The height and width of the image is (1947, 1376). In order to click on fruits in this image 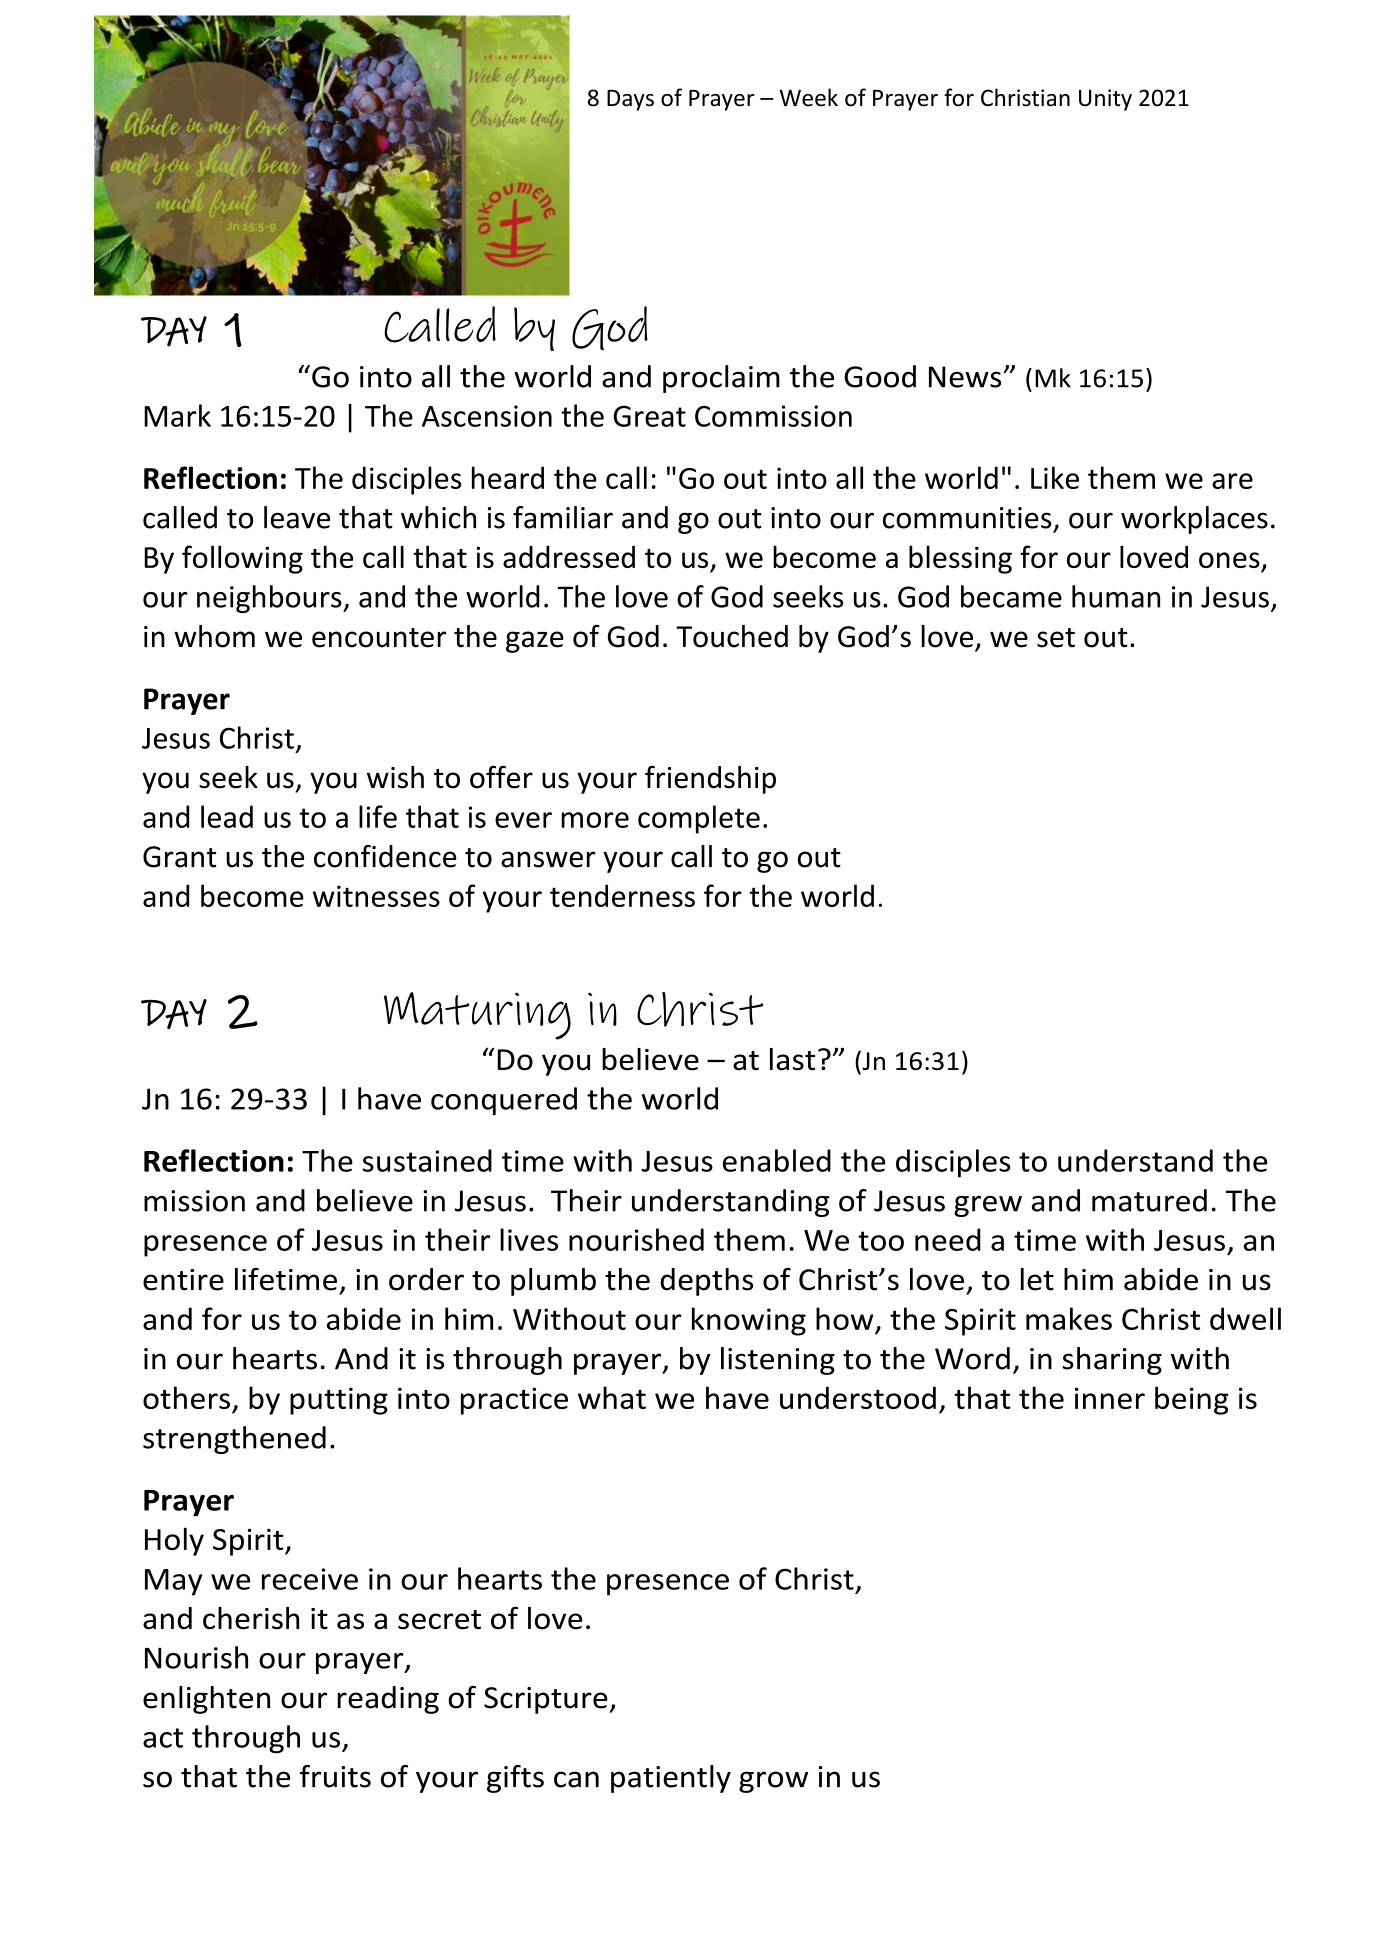, I will do `click(335, 1776)`.
